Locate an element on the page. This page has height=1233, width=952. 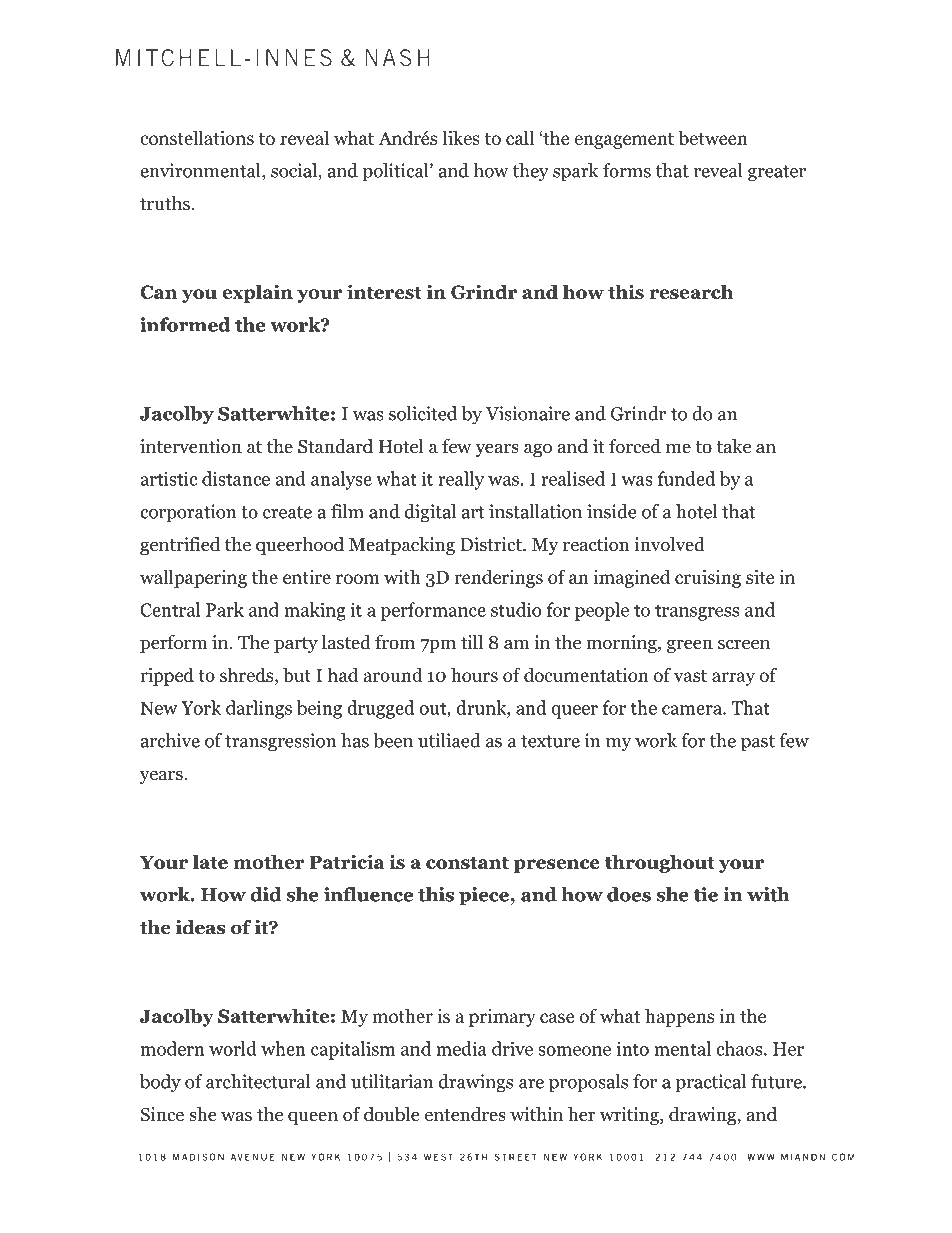
intervention is located at coordinates (191, 446).
